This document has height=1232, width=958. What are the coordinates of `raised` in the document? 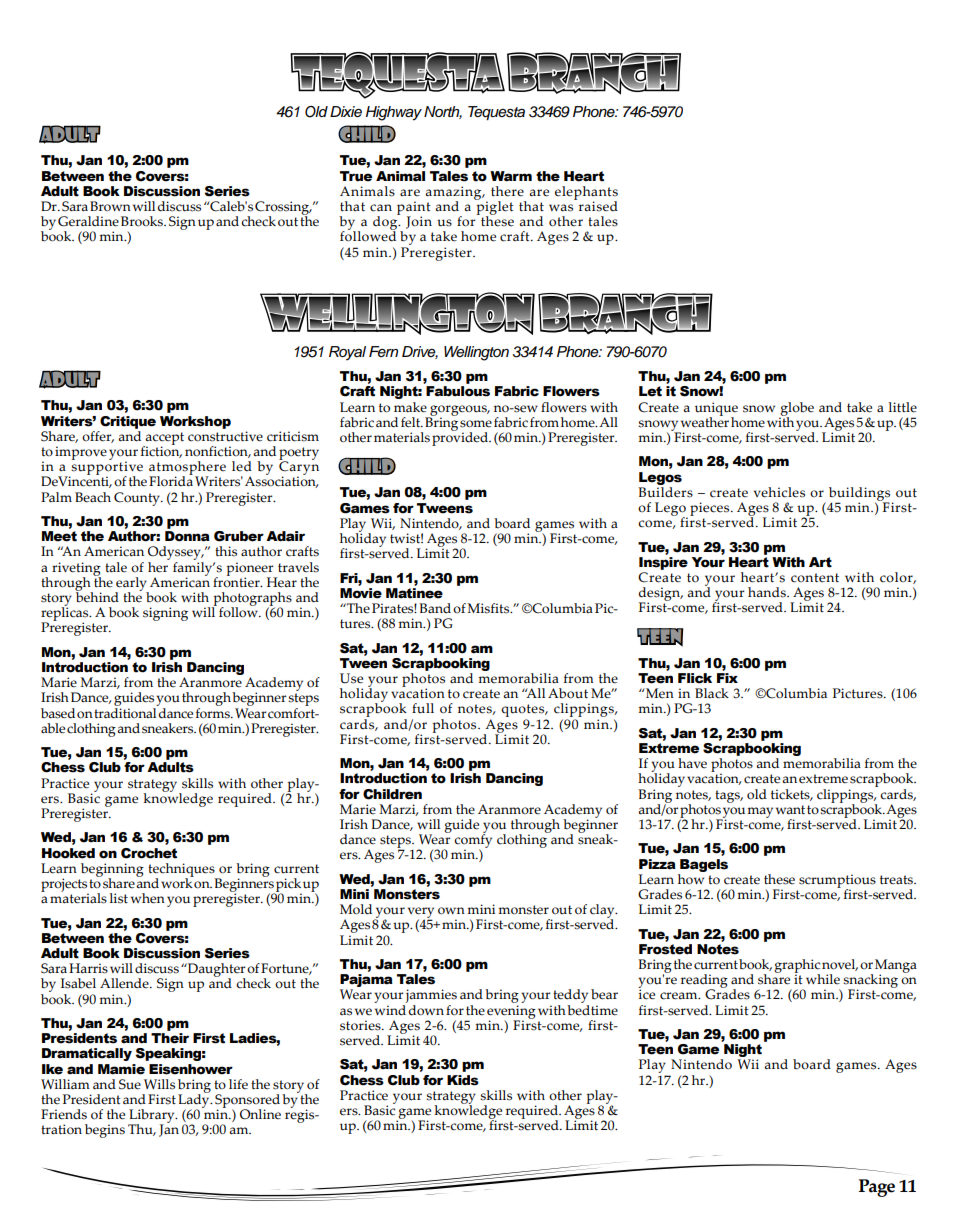 It's located at (597, 205).
